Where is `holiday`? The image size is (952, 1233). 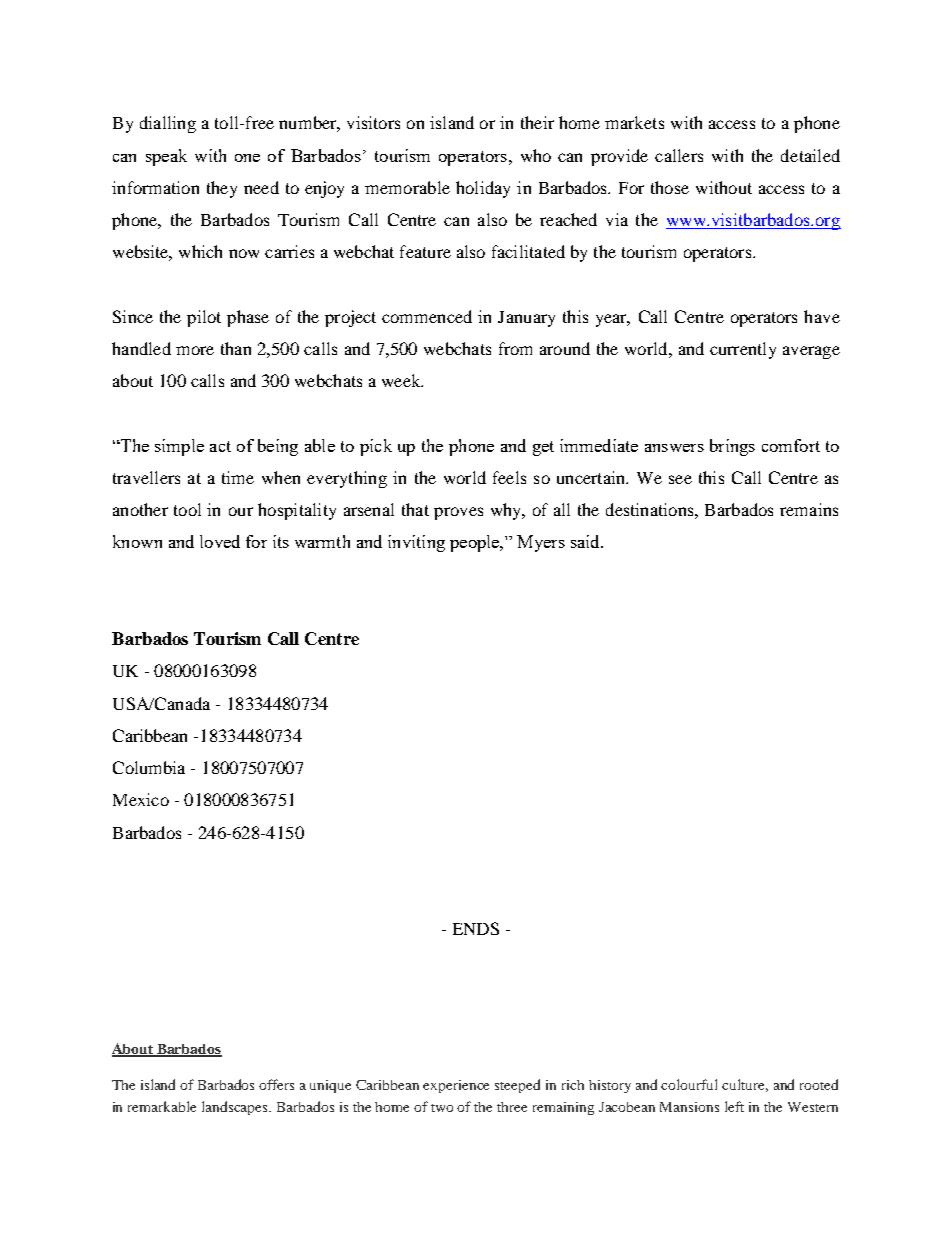
holiday is located at coordinates (483, 189).
